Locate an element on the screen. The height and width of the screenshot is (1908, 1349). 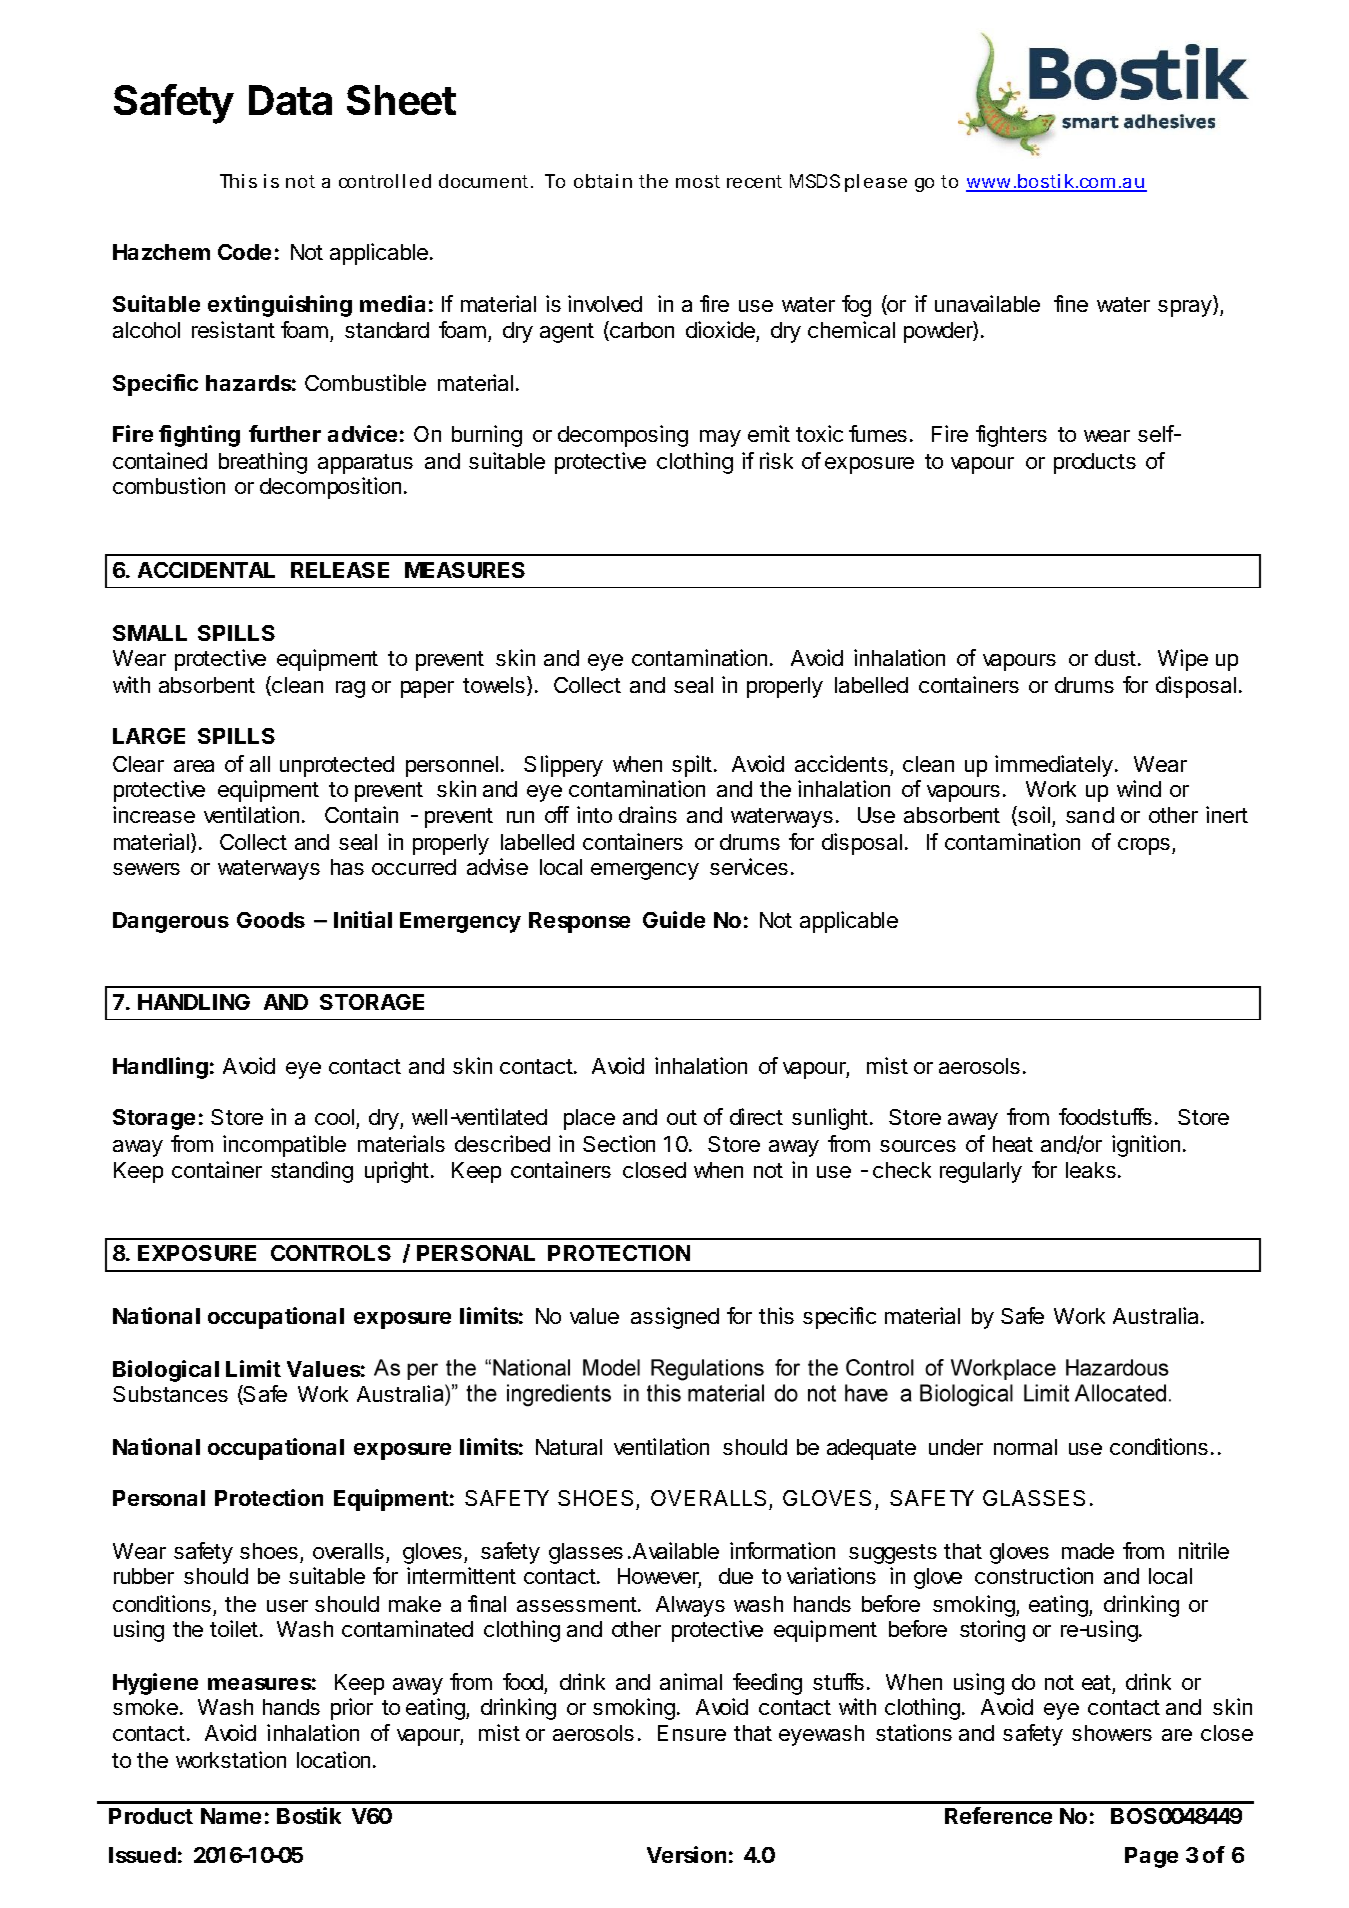
leaks is located at coordinates (1091, 1170).
